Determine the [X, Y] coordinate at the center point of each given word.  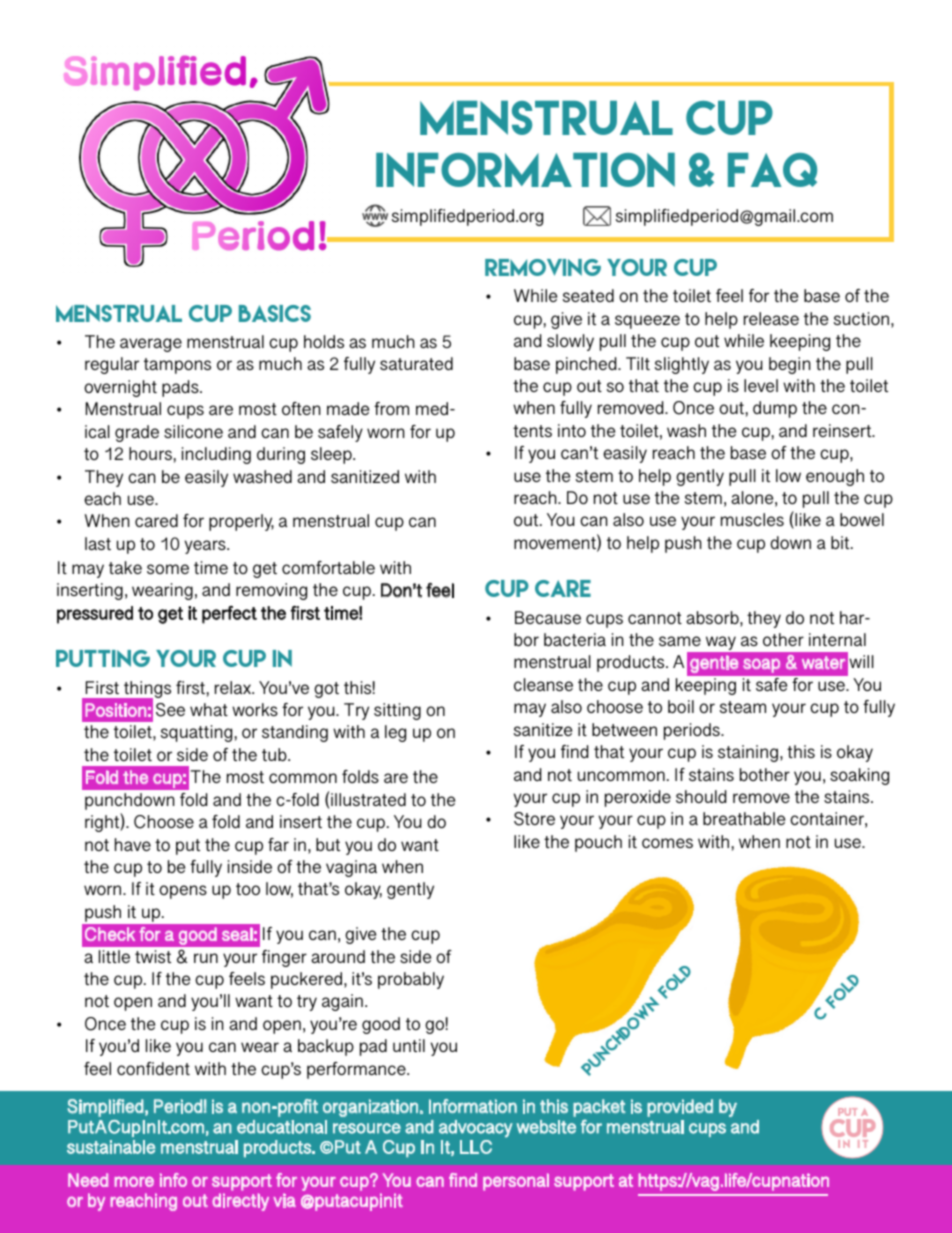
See [170, 710]
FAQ [772, 170]
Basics [275, 313]
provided [680, 1108]
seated [588, 295]
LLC [476, 1147]
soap [761, 666]
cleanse [543, 684]
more [134, 1181]
